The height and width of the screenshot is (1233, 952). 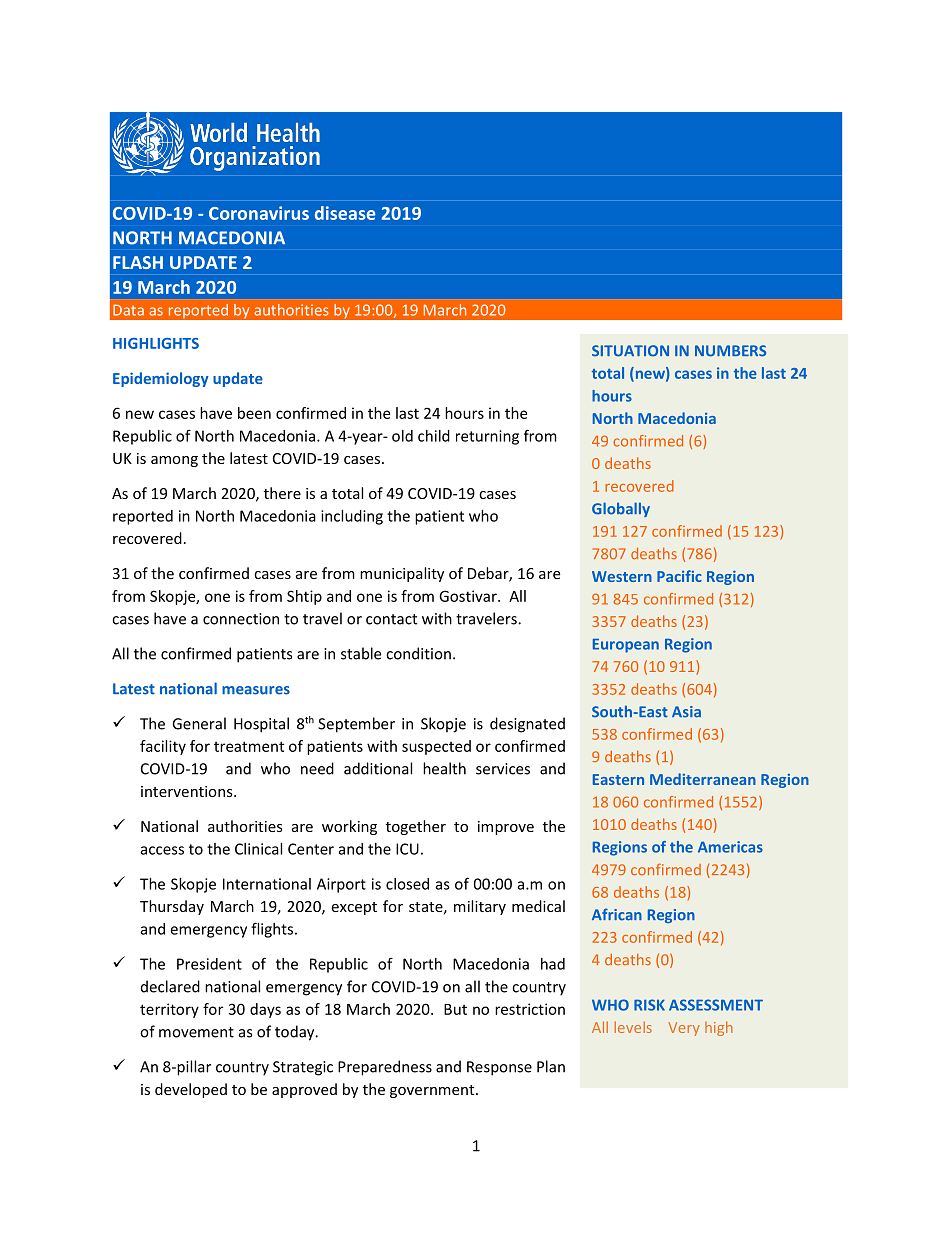 What do you see at coordinates (241, 619) in the screenshot?
I see `connection` at bounding box center [241, 619].
